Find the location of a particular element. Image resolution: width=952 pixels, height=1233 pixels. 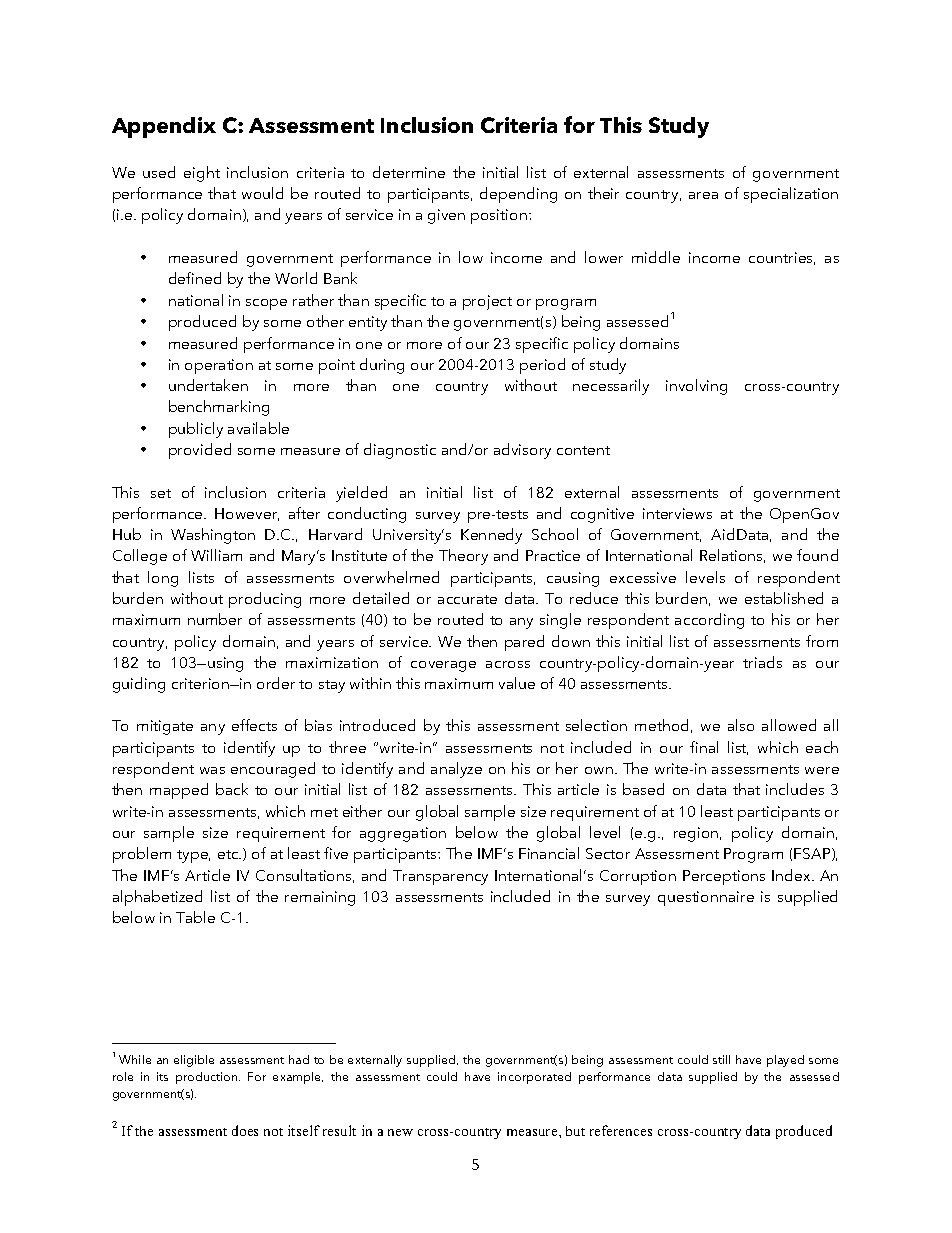

etc is located at coordinates (229, 854).
